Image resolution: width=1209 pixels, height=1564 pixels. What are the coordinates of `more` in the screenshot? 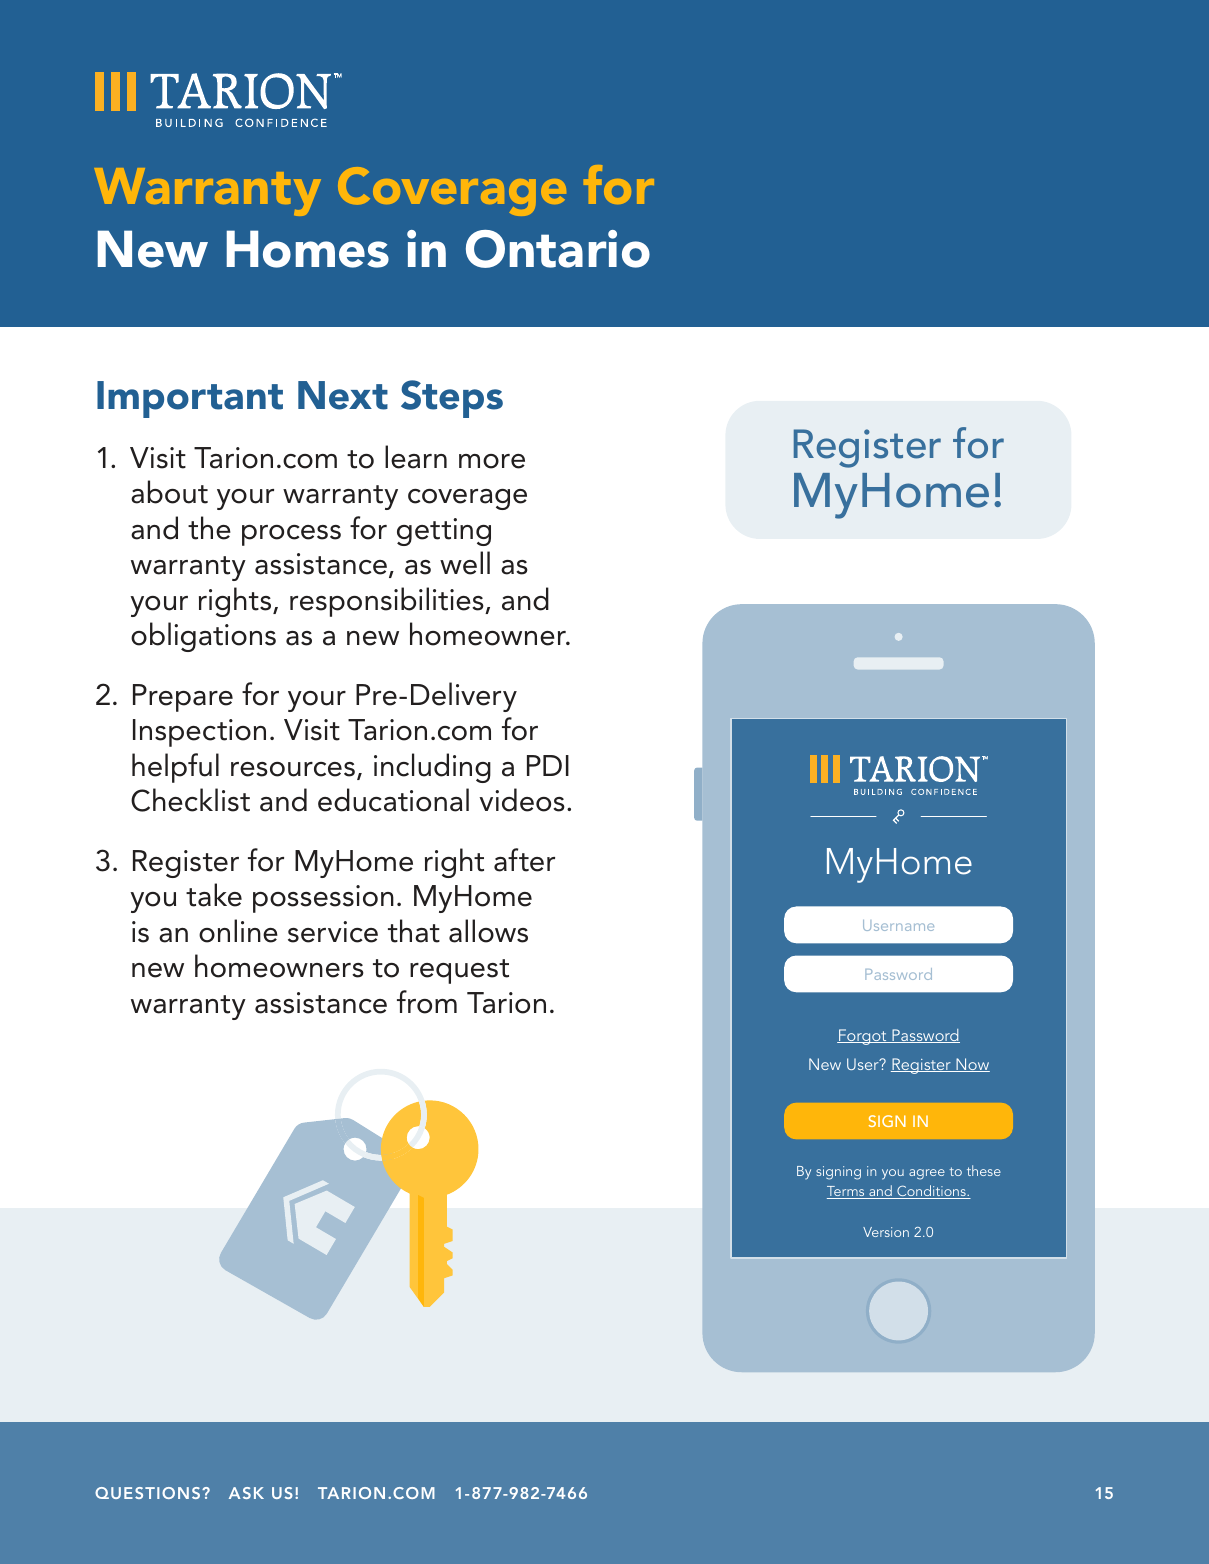 It's located at (492, 461).
